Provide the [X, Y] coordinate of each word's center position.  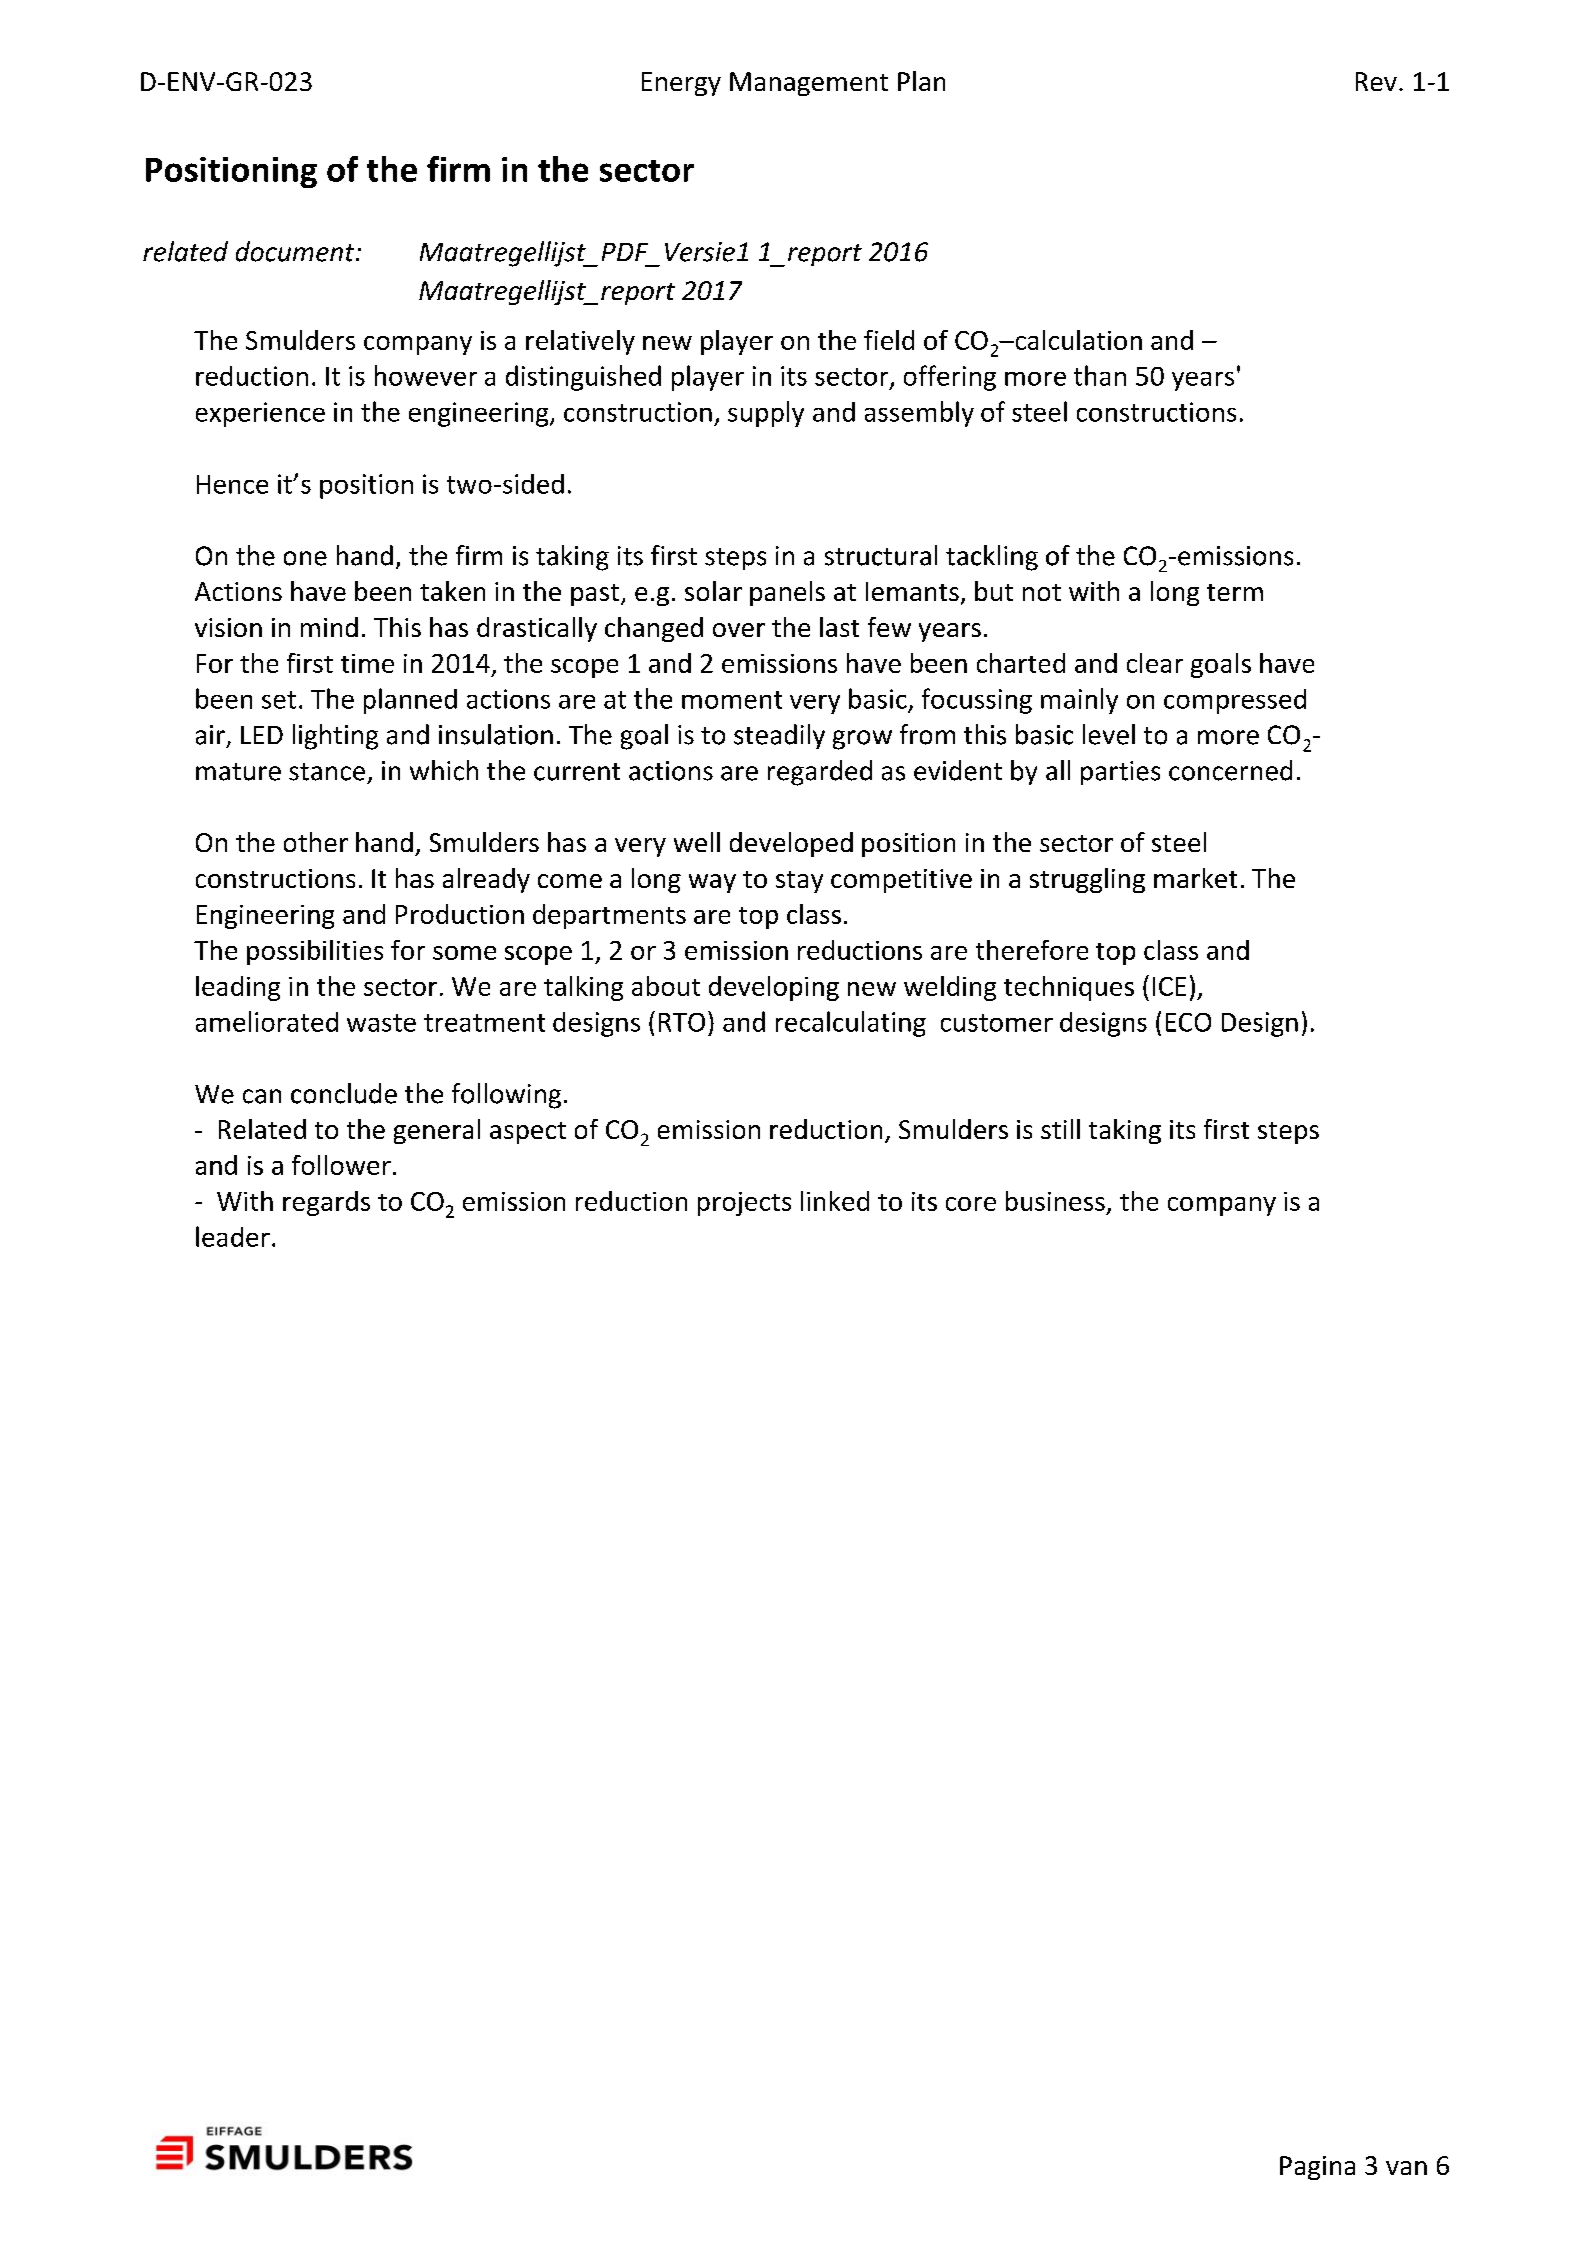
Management [809, 84]
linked [835, 1201]
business [1055, 1201]
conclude [344, 1093]
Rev [1376, 81]
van [1406, 2168]
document [296, 251]
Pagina [1317, 2168]
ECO [1188, 1022]
